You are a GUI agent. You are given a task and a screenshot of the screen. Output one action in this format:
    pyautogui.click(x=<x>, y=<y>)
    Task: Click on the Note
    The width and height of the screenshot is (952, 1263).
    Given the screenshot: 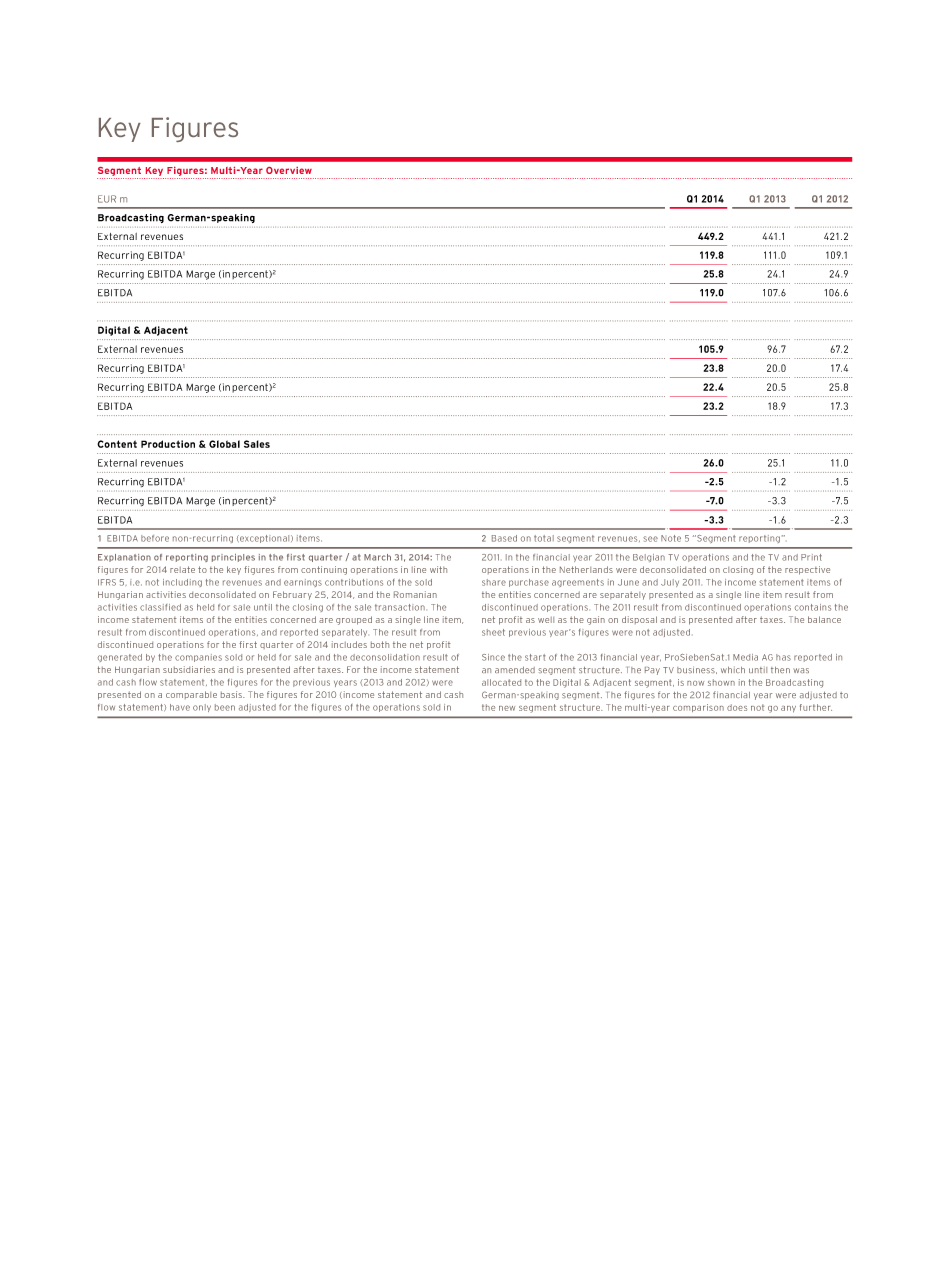 What is the action you would take?
    pyautogui.click(x=671, y=538)
